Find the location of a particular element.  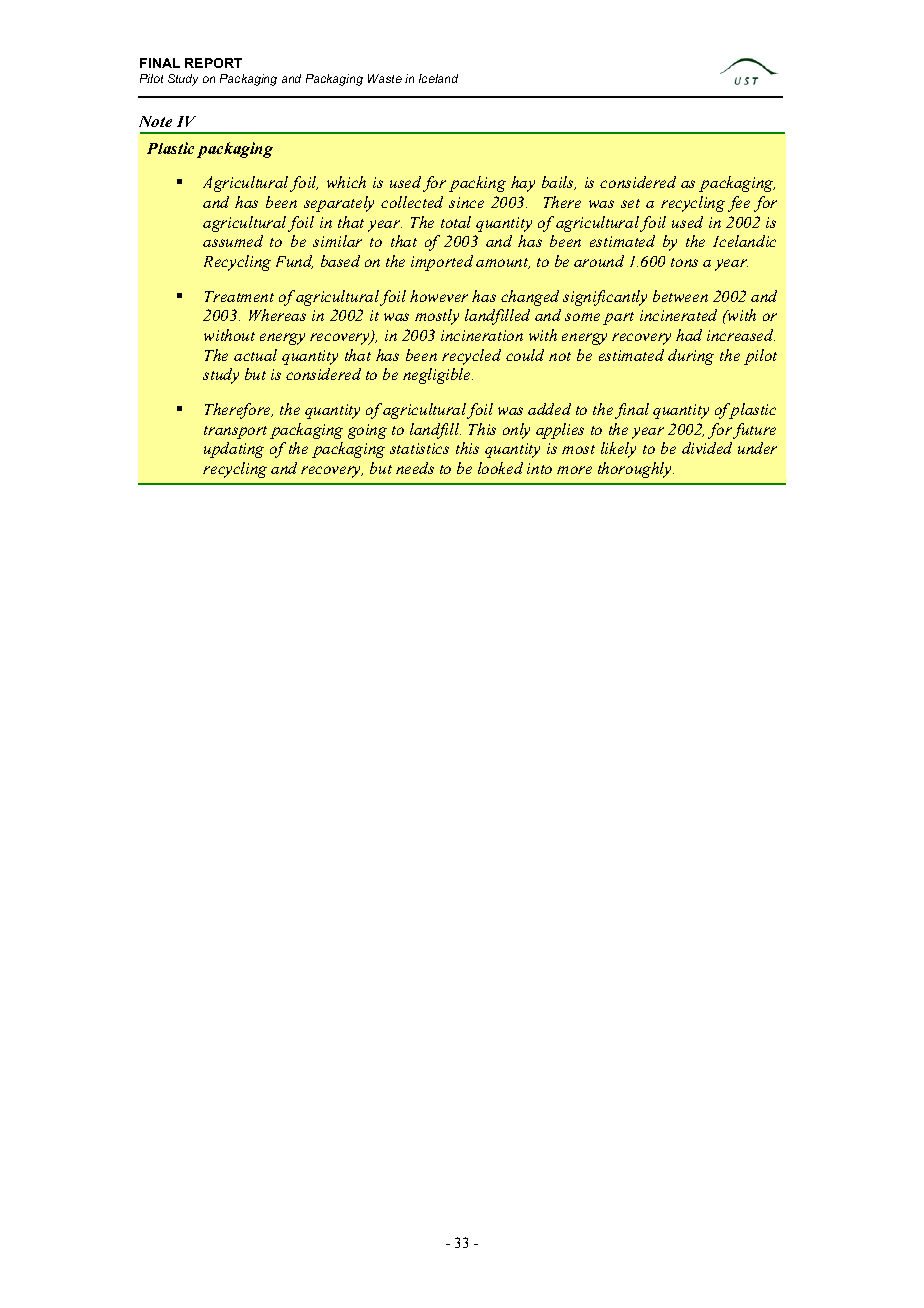

actual is located at coordinates (255, 355).
